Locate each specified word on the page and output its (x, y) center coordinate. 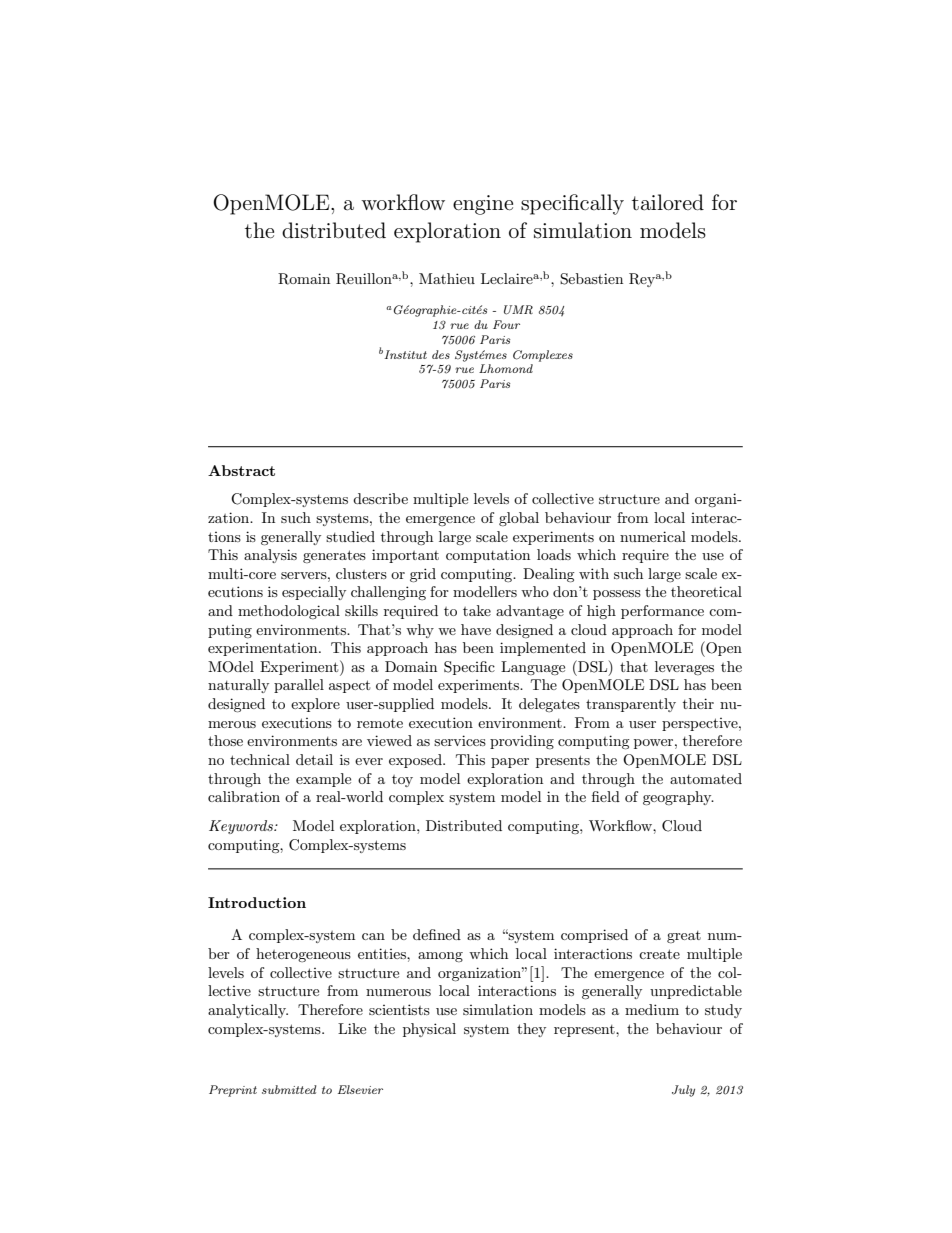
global (519, 519)
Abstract (241, 470)
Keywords (242, 827)
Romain (304, 279)
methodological (289, 612)
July (683, 1091)
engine (483, 205)
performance (662, 612)
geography (678, 798)
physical (429, 1030)
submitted (289, 1089)
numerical (653, 536)
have (476, 629)
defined (437, 934)
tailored (668, 202)
